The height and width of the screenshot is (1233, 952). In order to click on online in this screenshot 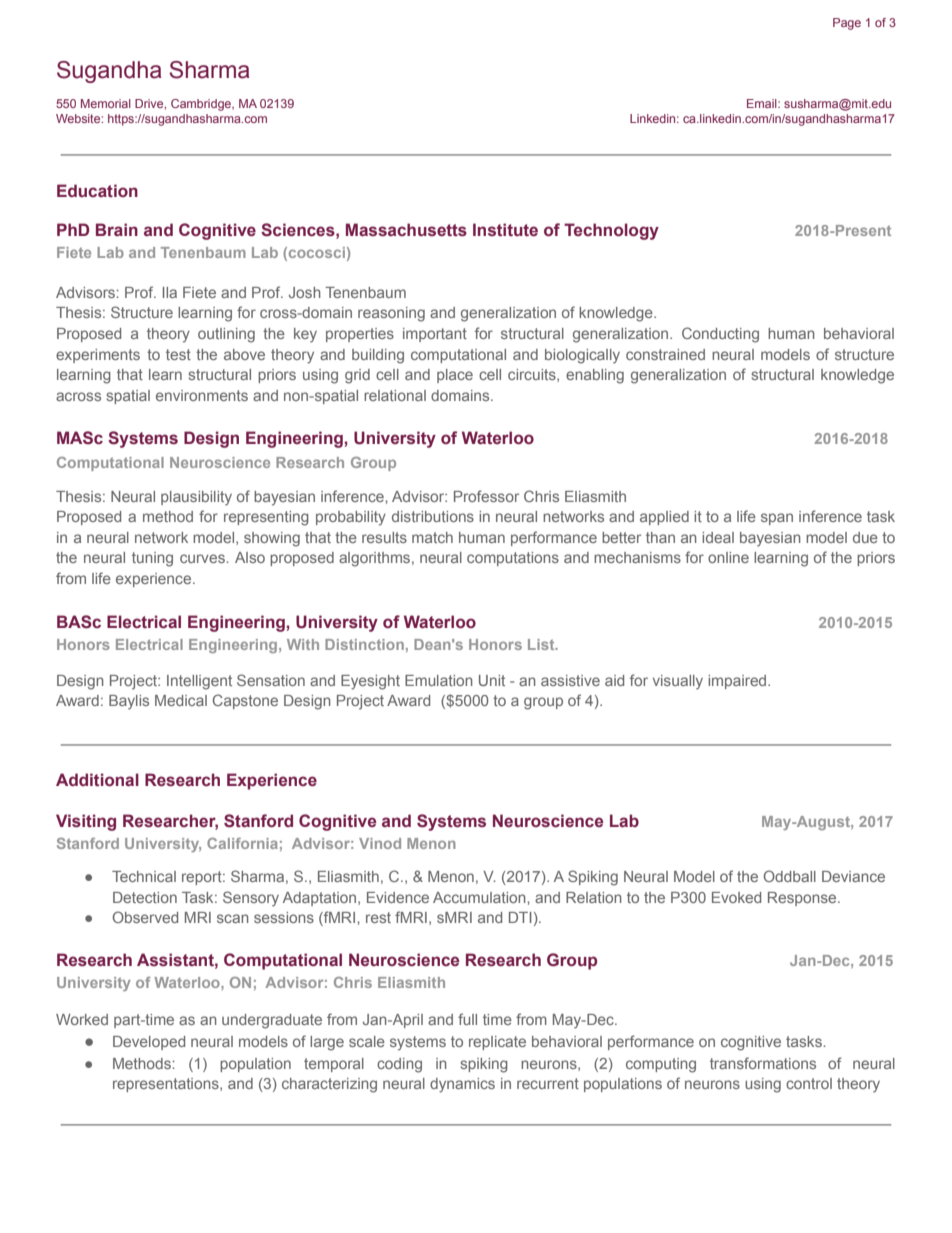, I will do `click(728, 557)`.
